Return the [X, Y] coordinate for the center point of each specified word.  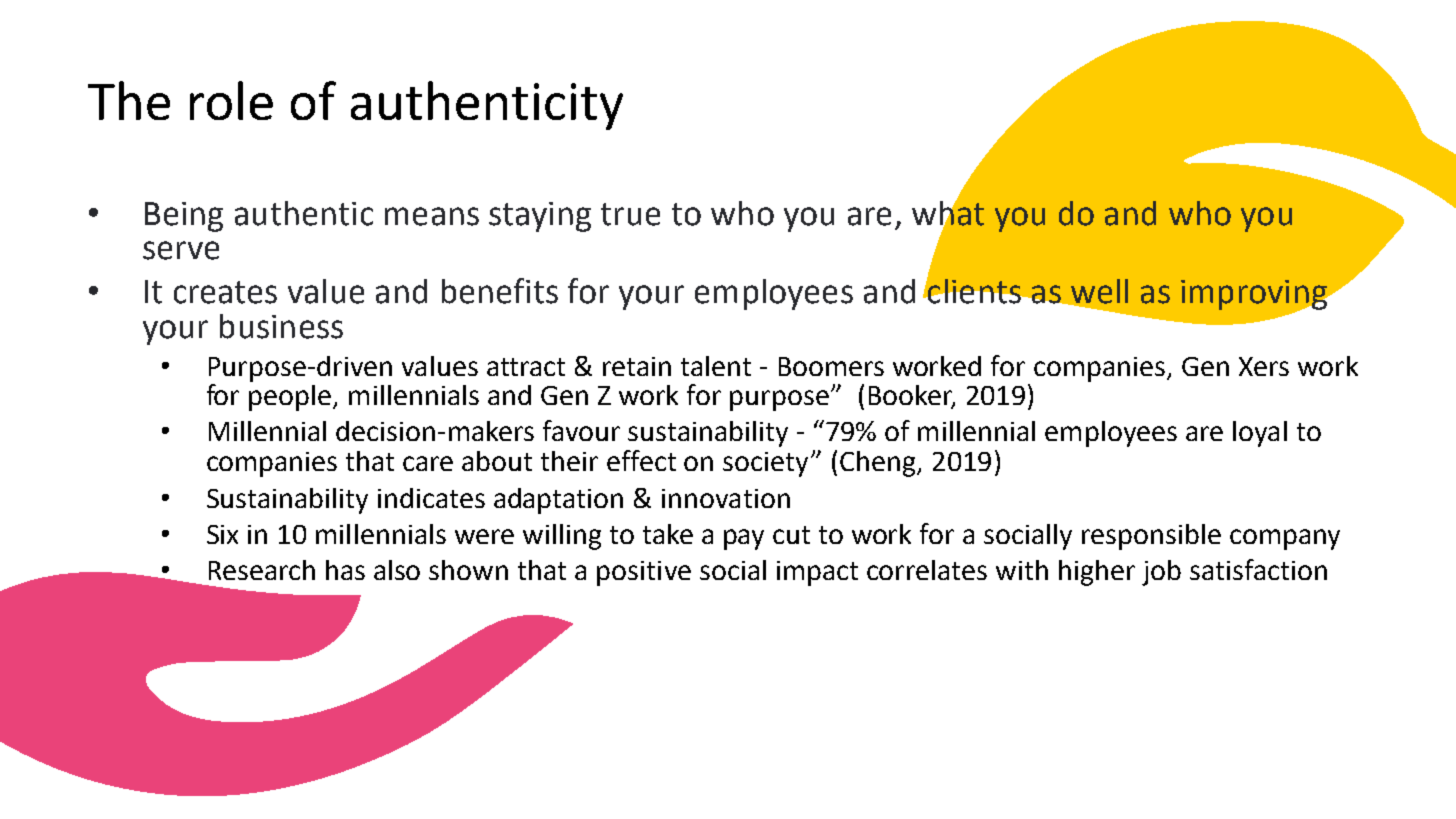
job [1161, 573]
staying [540, 217]
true [630, 214]
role [231, 100]
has [345, 570]
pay [744, 539]
